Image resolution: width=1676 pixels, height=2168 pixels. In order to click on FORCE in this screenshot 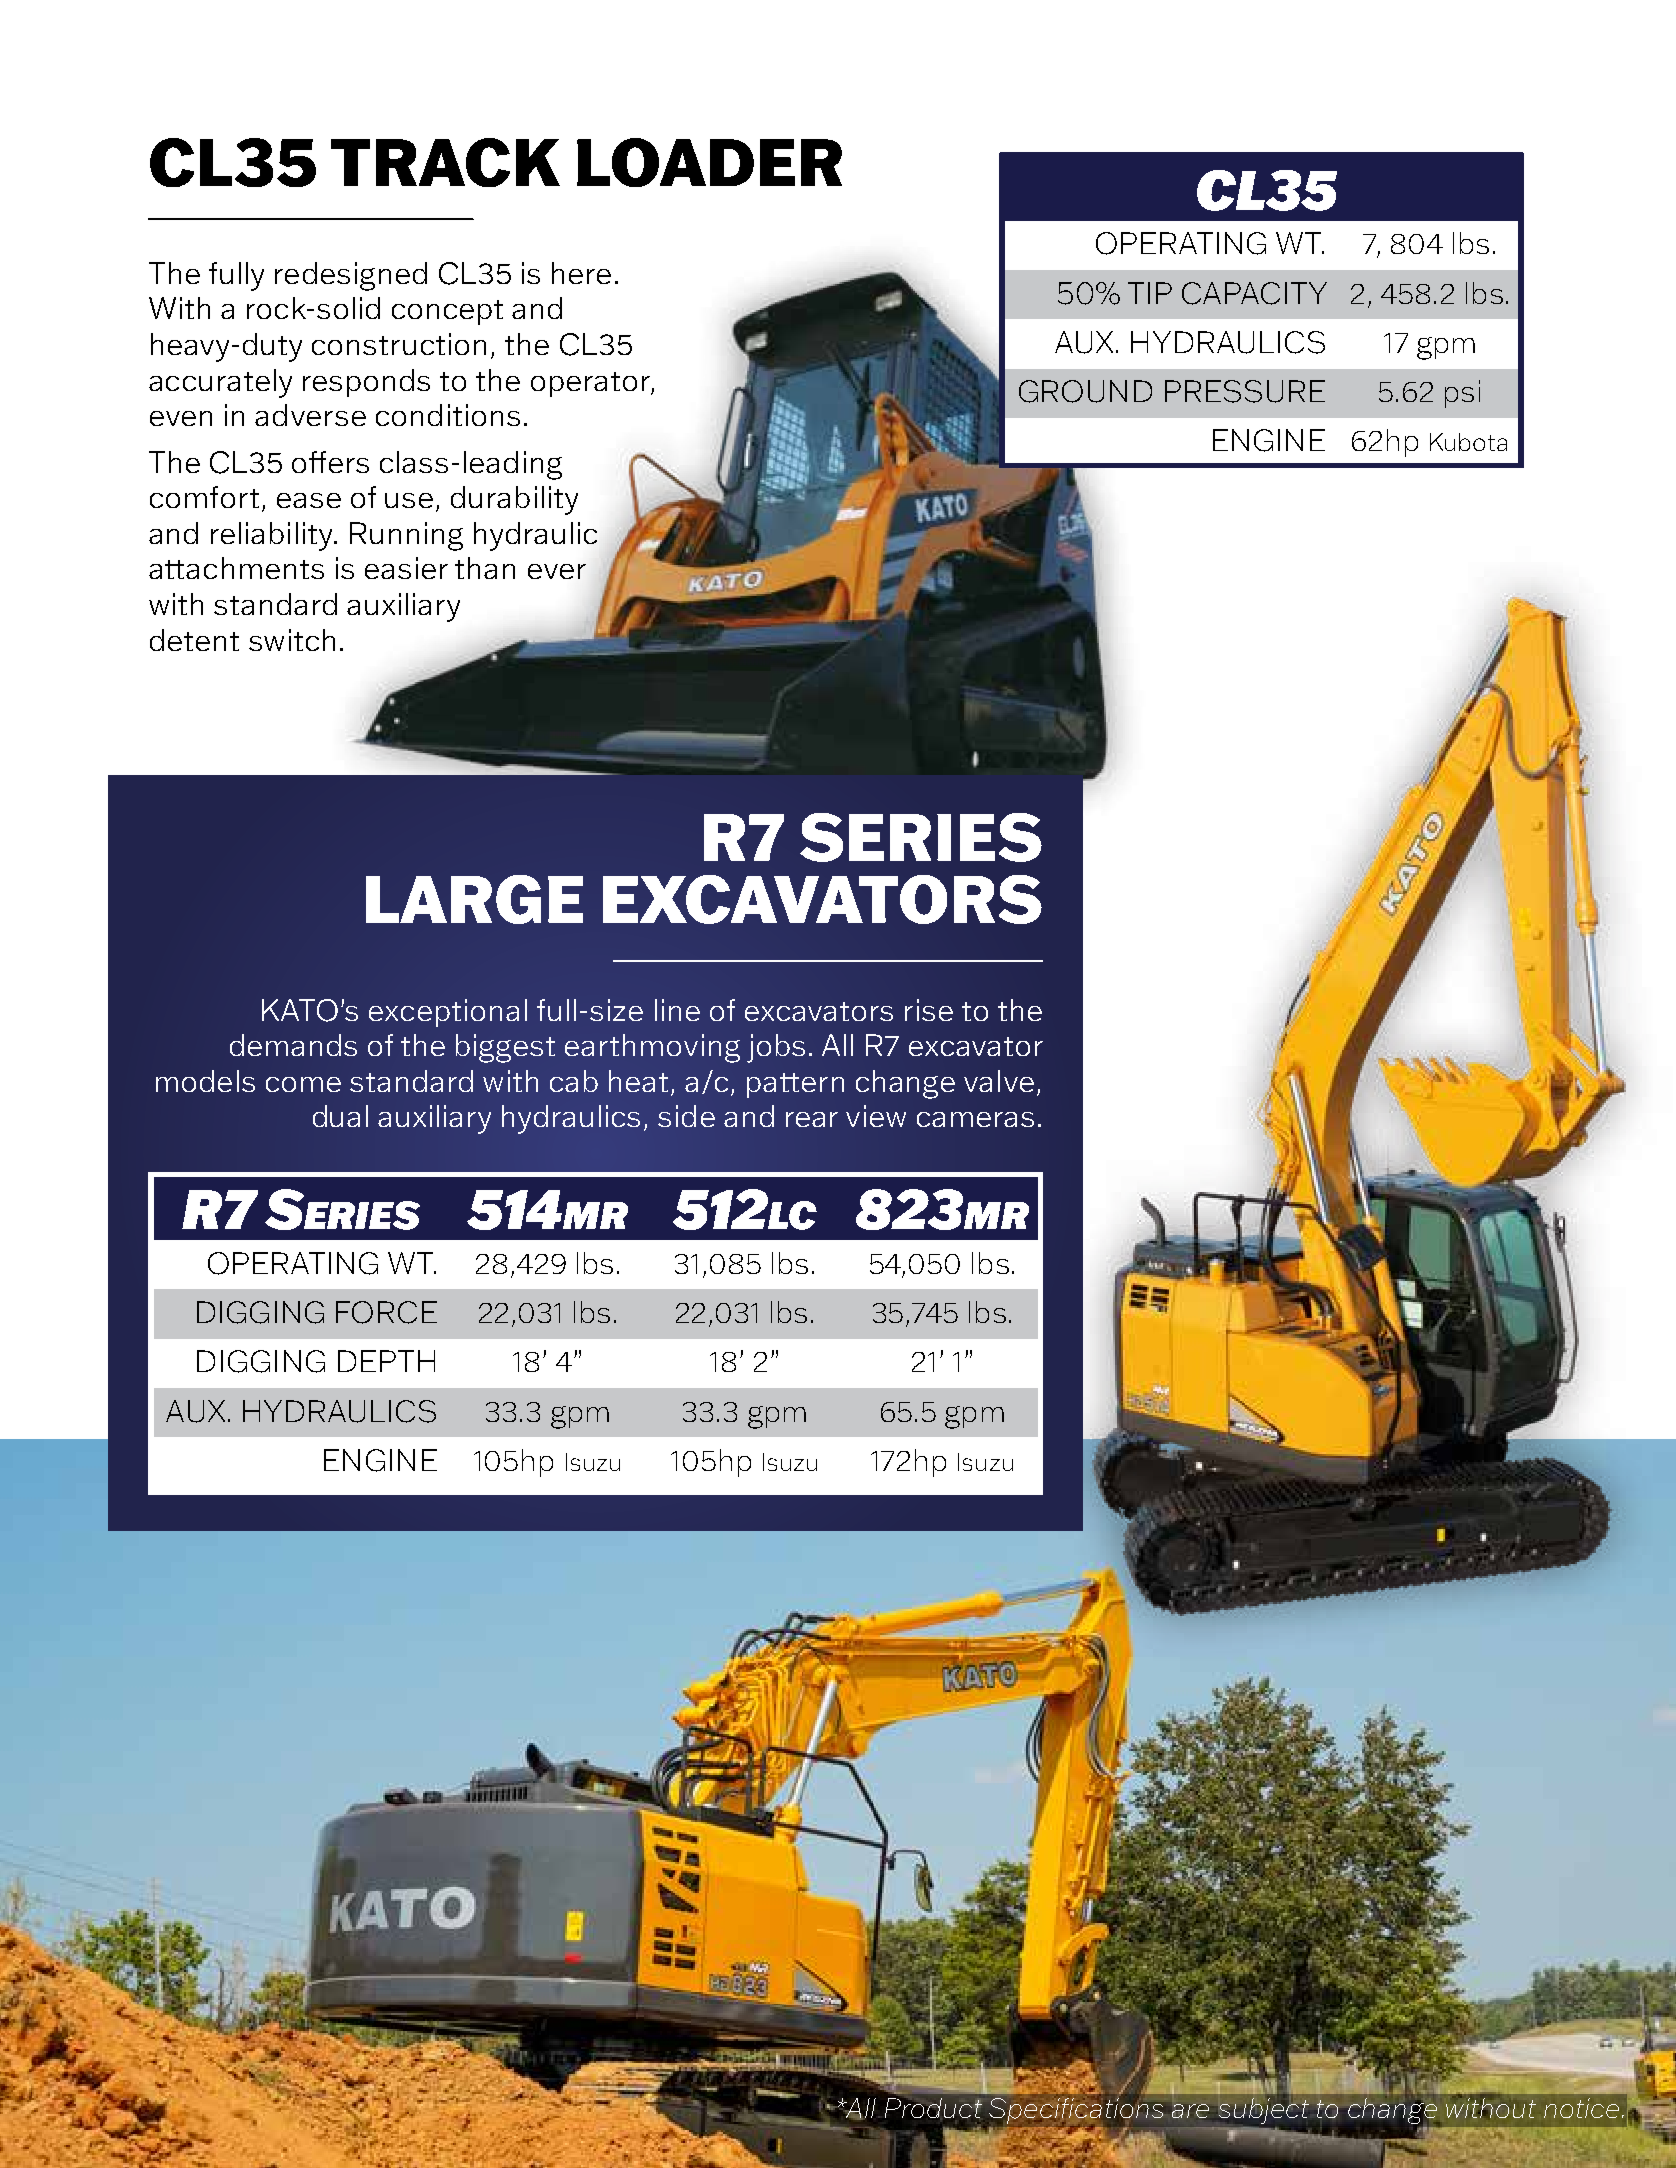, I will do `click(386, 1312)`.
